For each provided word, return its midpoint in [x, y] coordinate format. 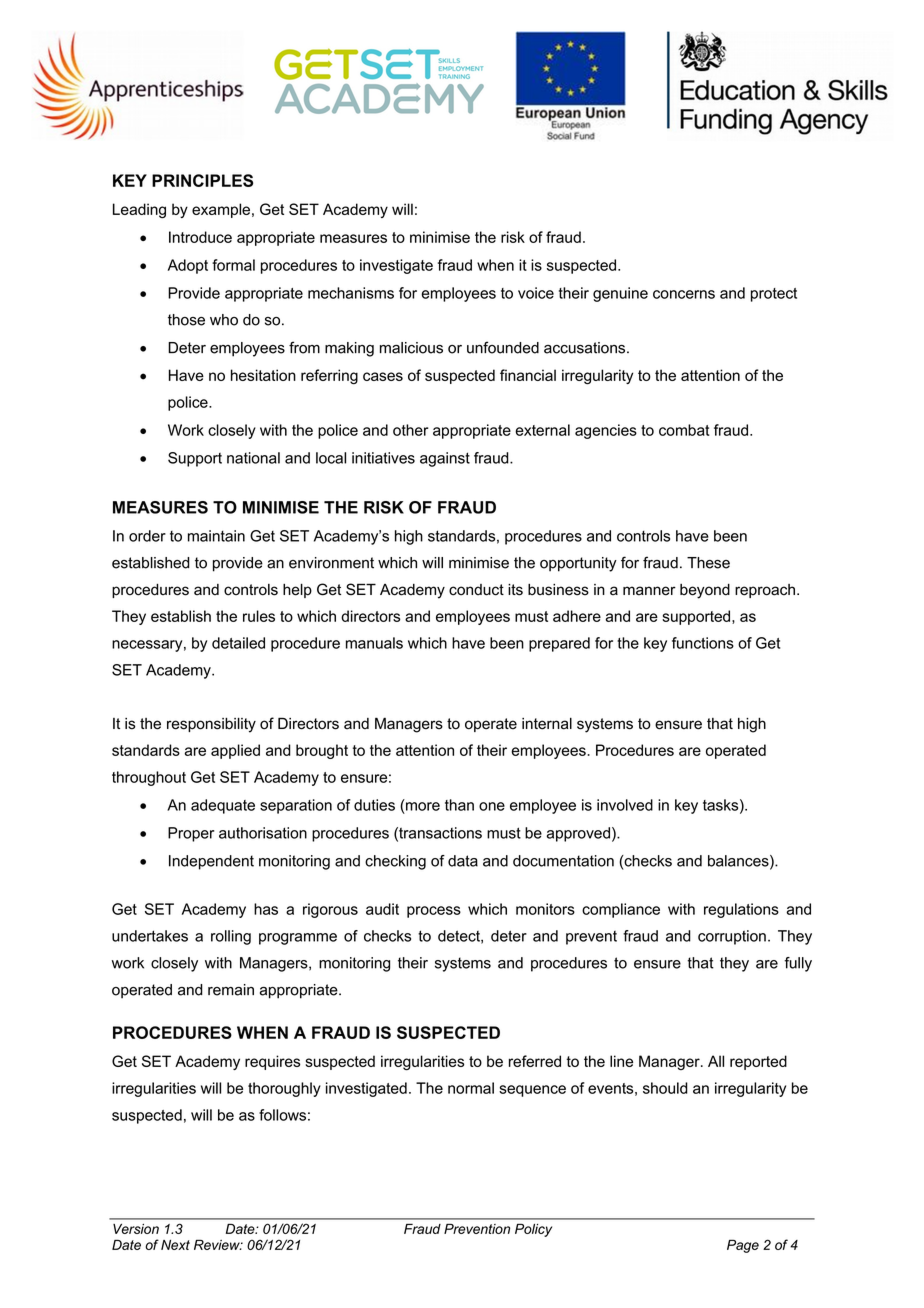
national [253, 458]
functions [703, 643]
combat [684, 430]
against [445, 459]
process [434, 912]
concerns [684, 294]
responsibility [211, 725]
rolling [231, 937]
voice [536, 293]
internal [547, 724]
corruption [732, 937]
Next [175, 1245]
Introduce [200, 237]
